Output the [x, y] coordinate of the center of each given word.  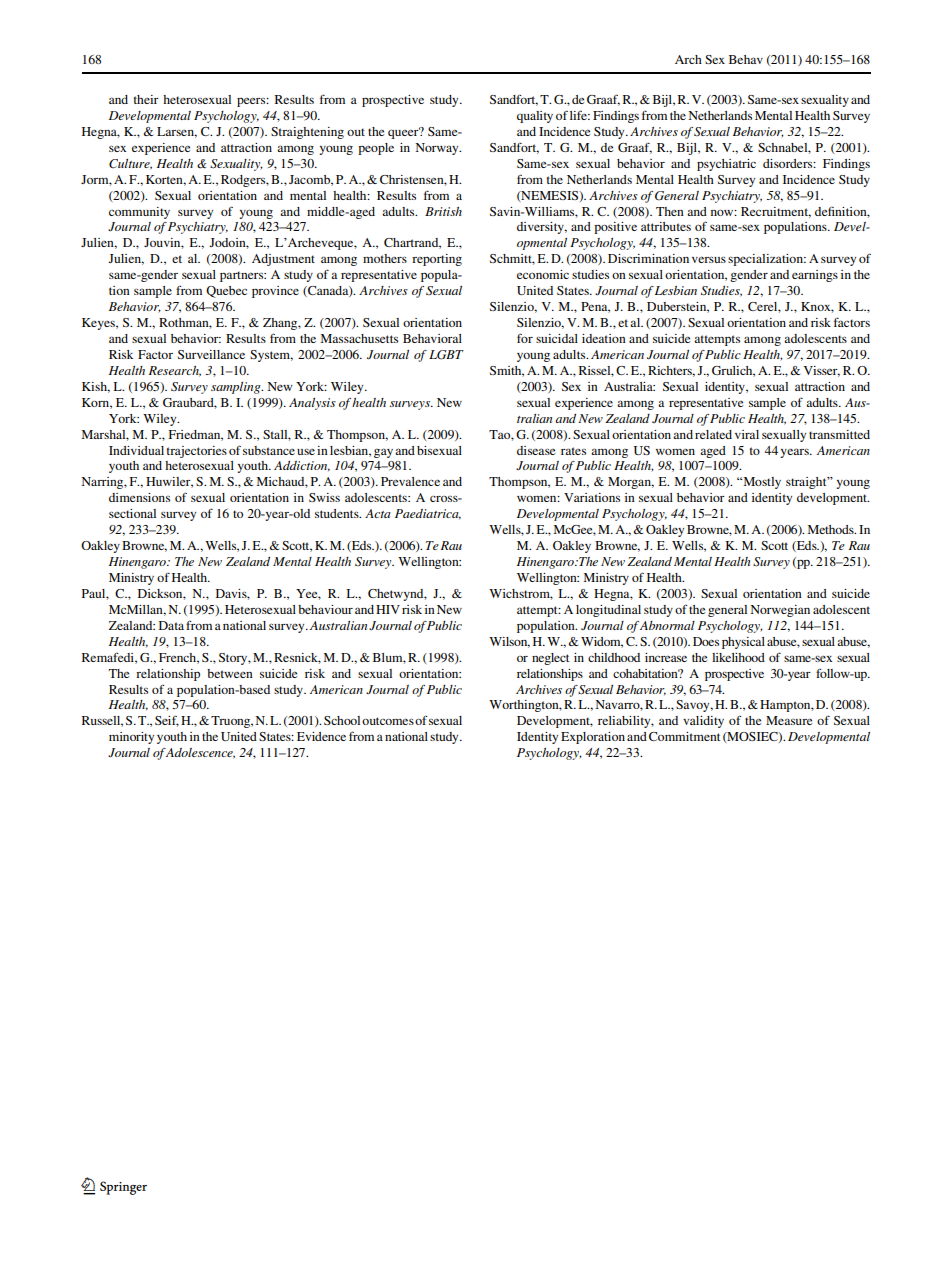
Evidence [321, 736]
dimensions [139, 497]
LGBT [446, 355]
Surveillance [211, 354]
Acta [378, 513]
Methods [832, 529]
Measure [789, 720]
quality [535, 117]
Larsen [177, 132]
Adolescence [200, 753]
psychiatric [726, 165]
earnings [815, 276]
